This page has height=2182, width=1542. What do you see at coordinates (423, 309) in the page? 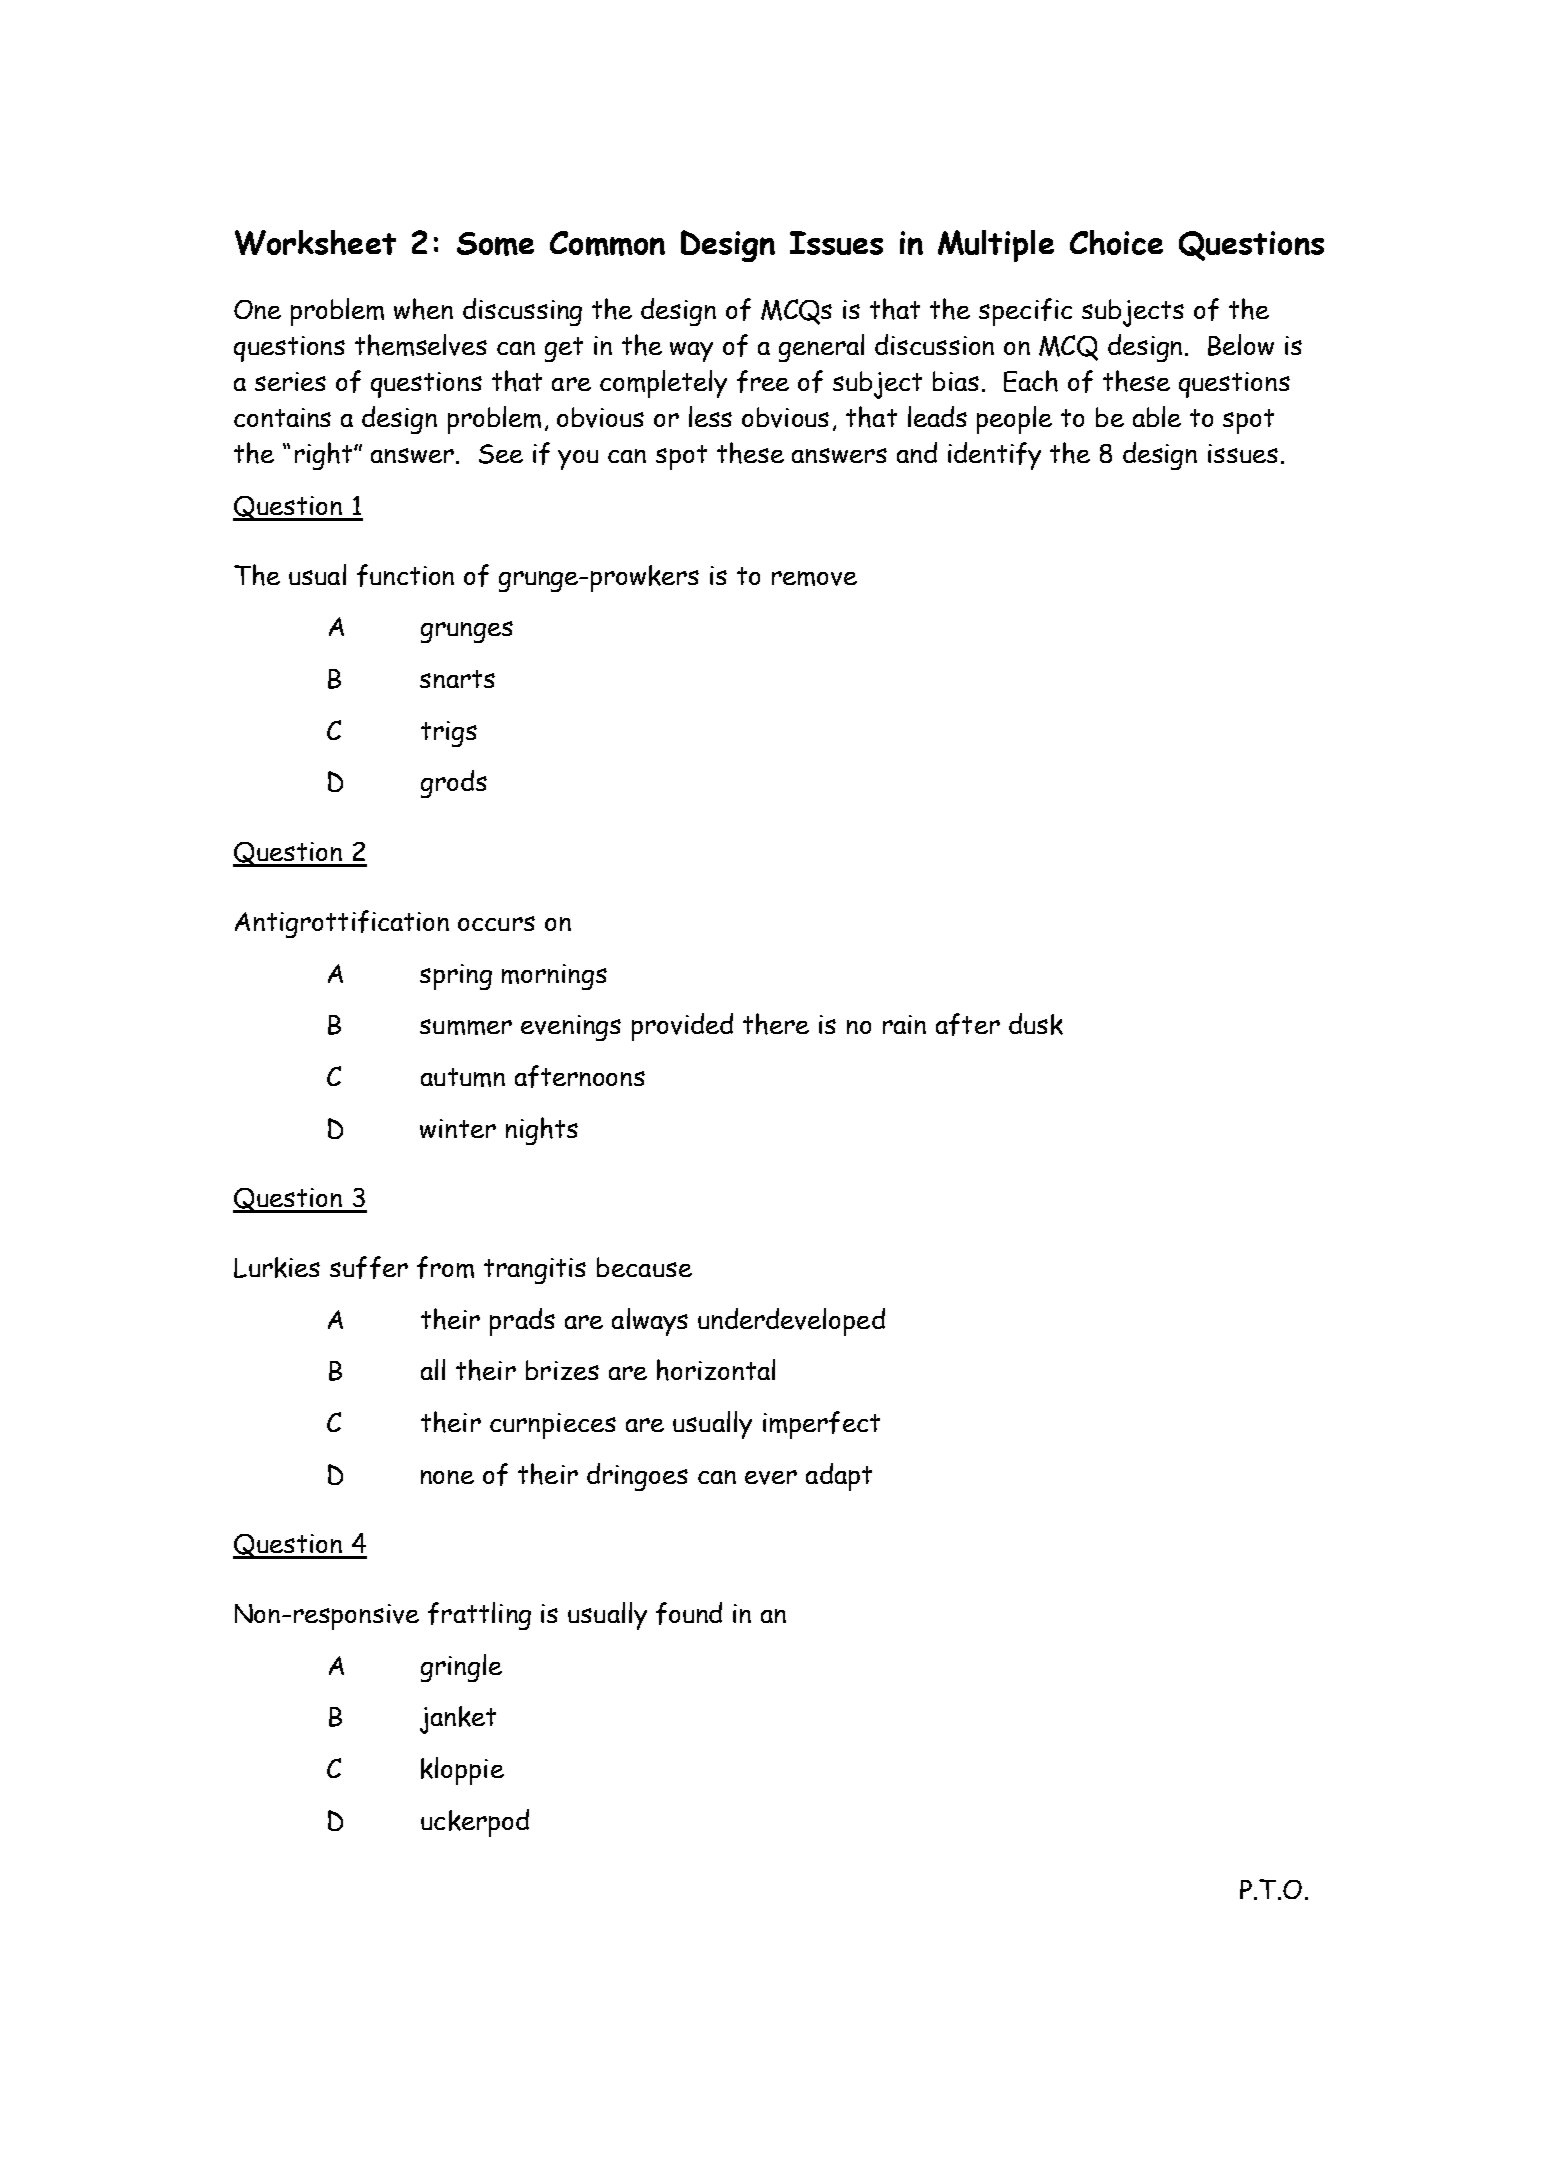
I see `when` at bounding box center [423, 309].
